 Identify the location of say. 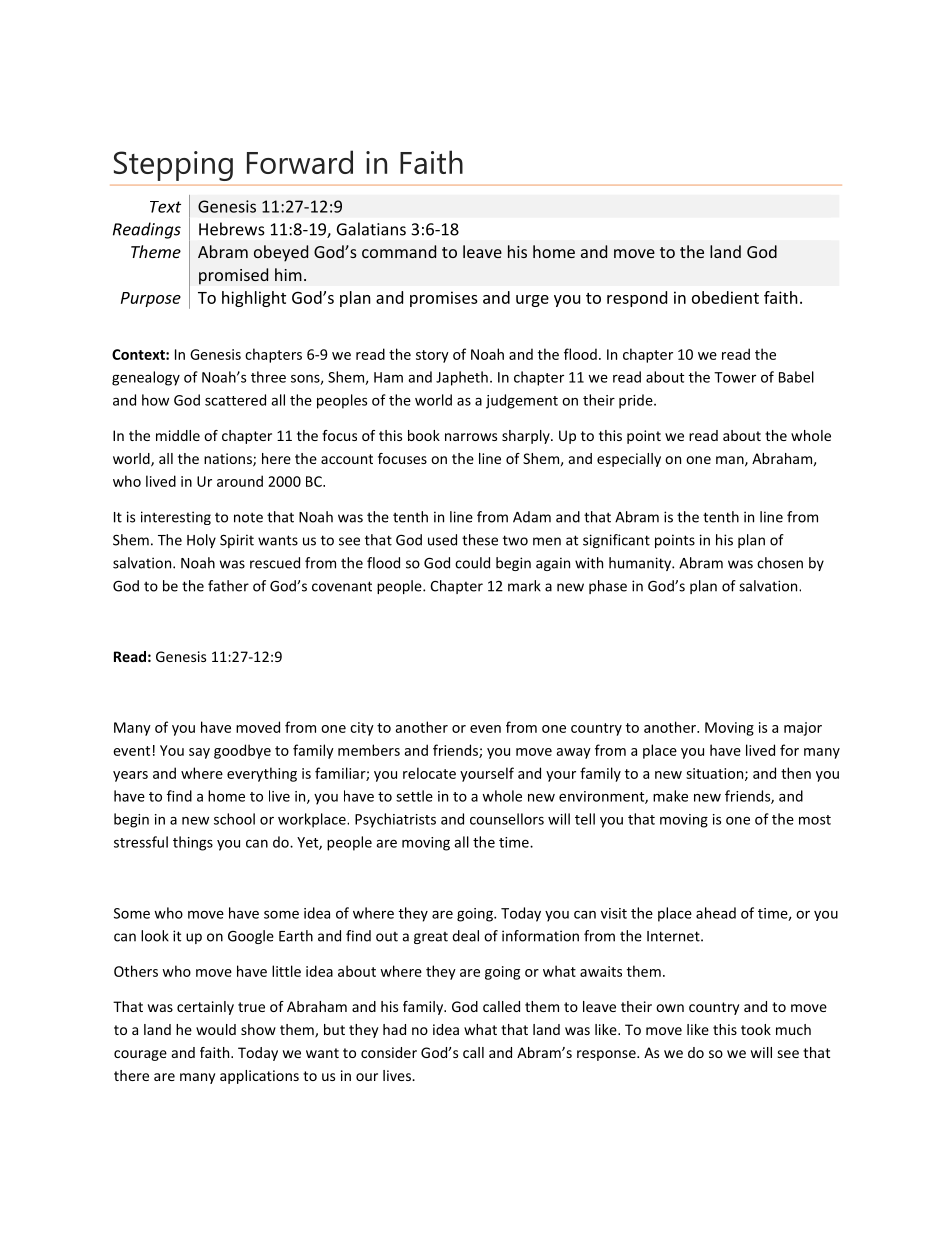
(199, 753).
